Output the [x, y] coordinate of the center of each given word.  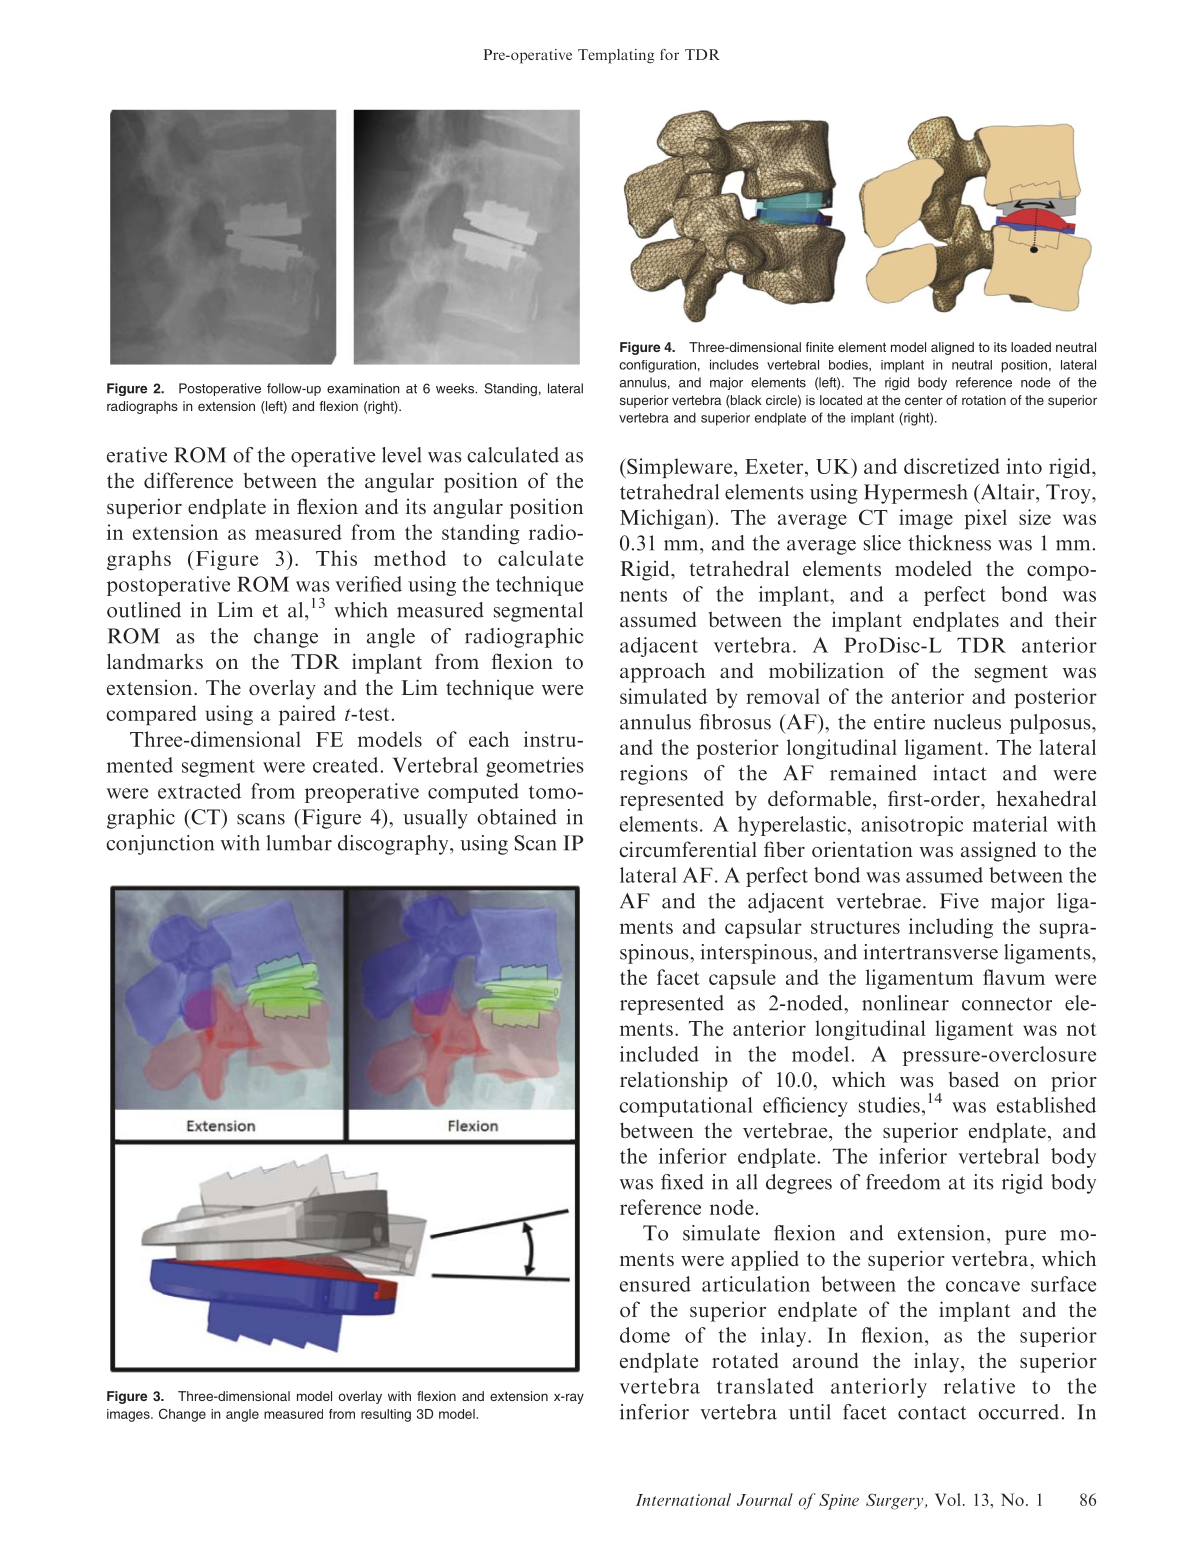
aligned [952, 348]
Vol [948, 1499]
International [683, 1499]
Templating [616, 56]
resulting [386, 1415]
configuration [657, 366]
